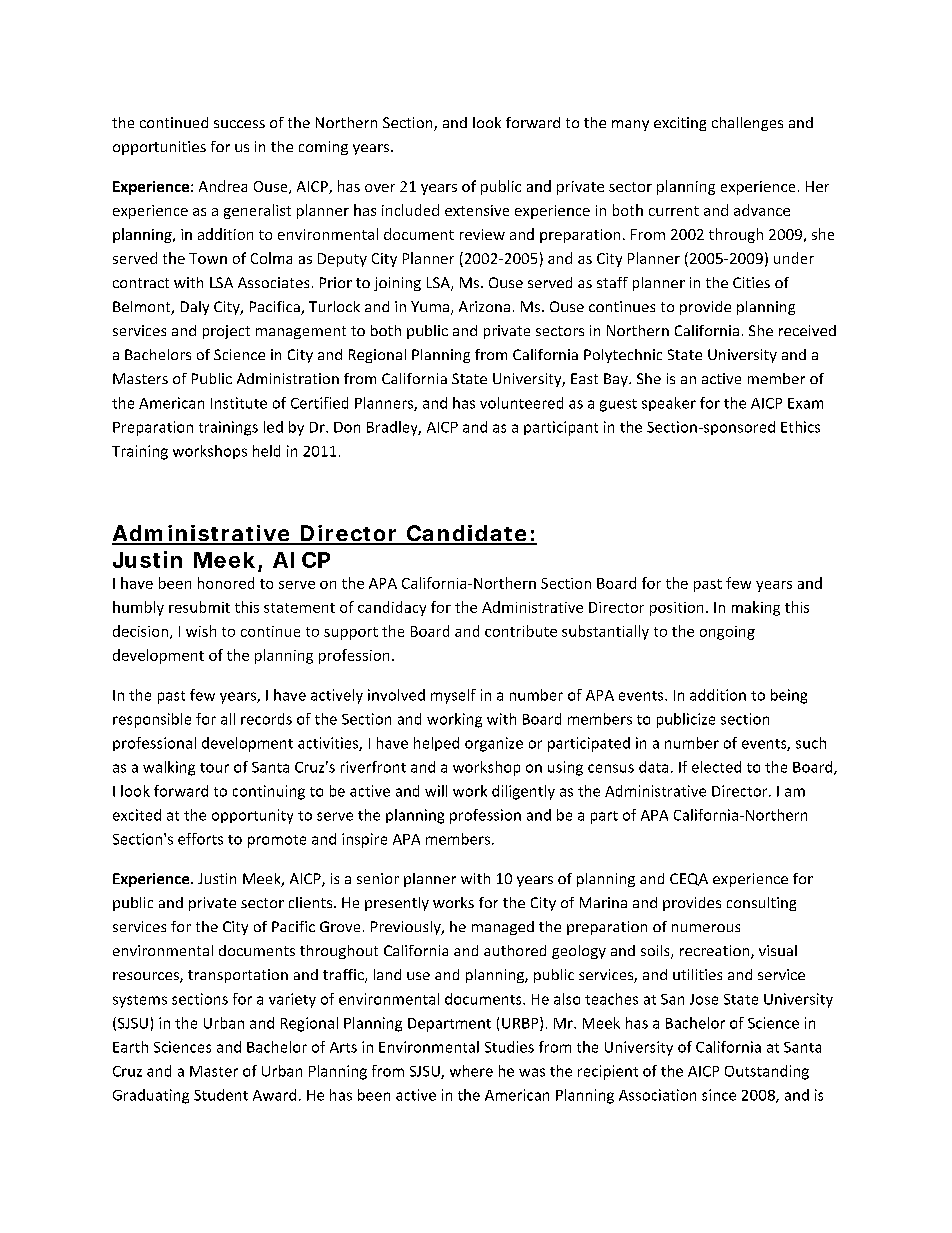 The width and height of the page is (952, 1233). Describe the element at coordinates (747, 124) in the page. I see `challenges` at that location.
